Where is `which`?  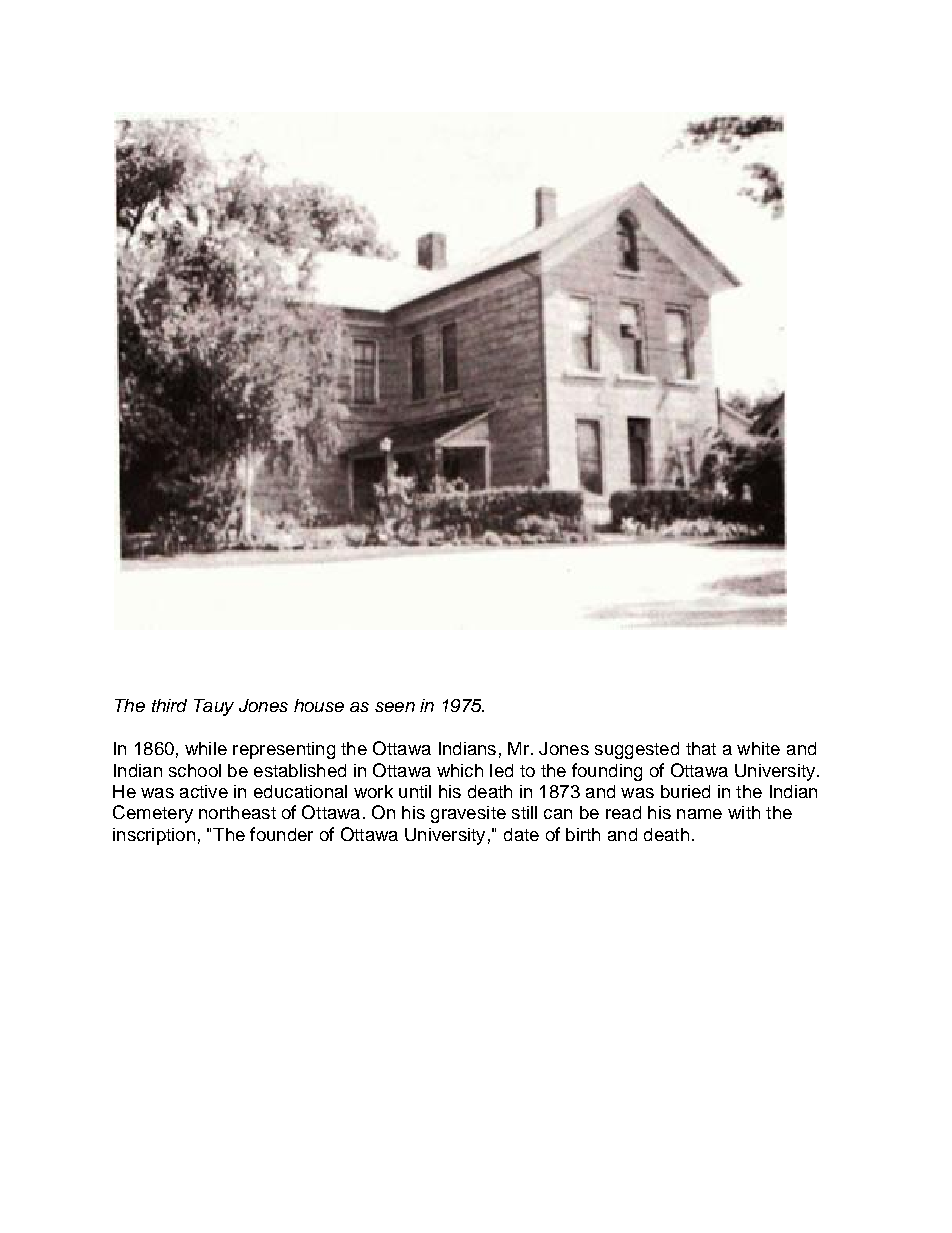 which is located at coordinates (460, 770).
